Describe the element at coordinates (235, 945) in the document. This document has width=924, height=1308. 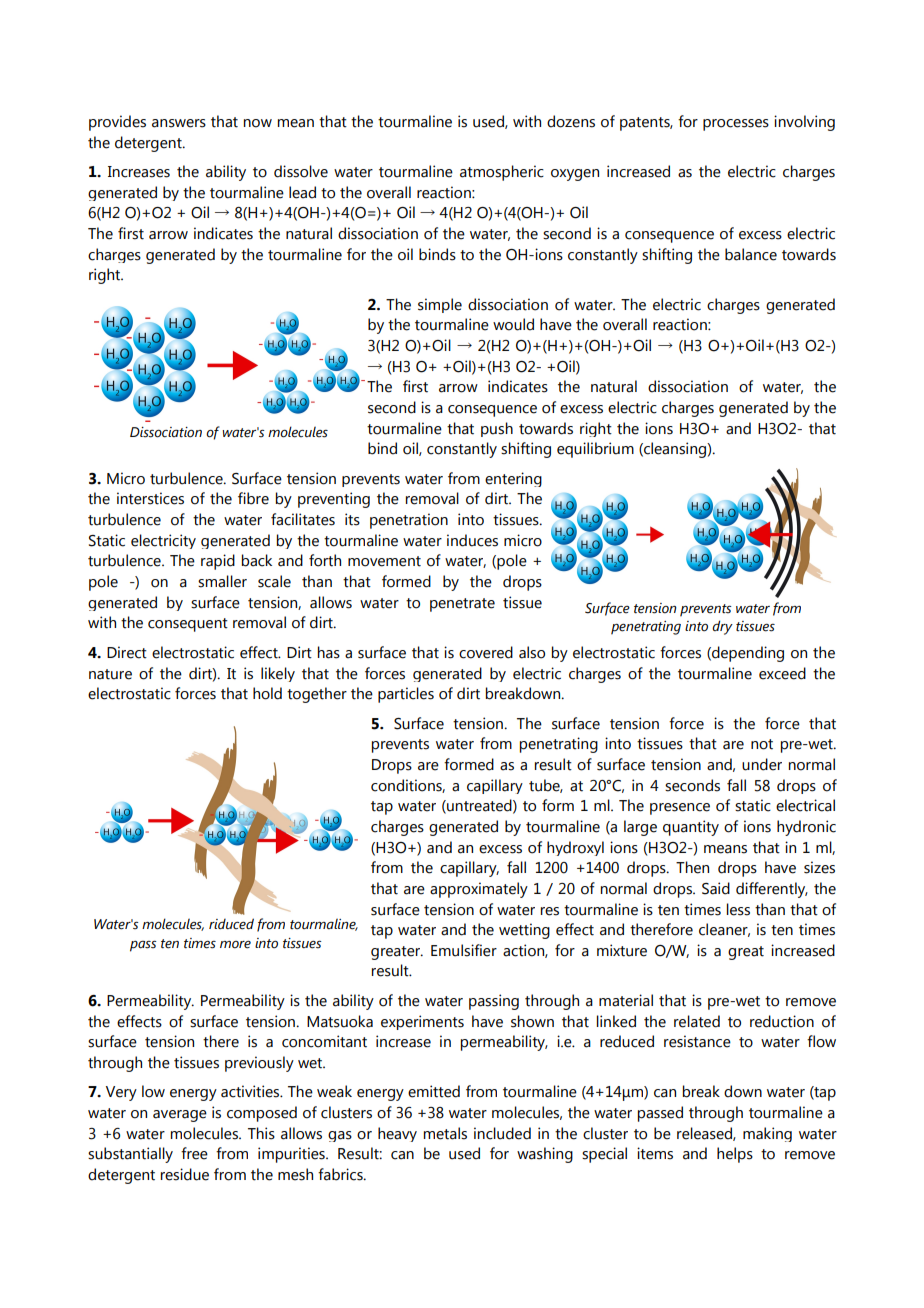
I see `more` at that location.
